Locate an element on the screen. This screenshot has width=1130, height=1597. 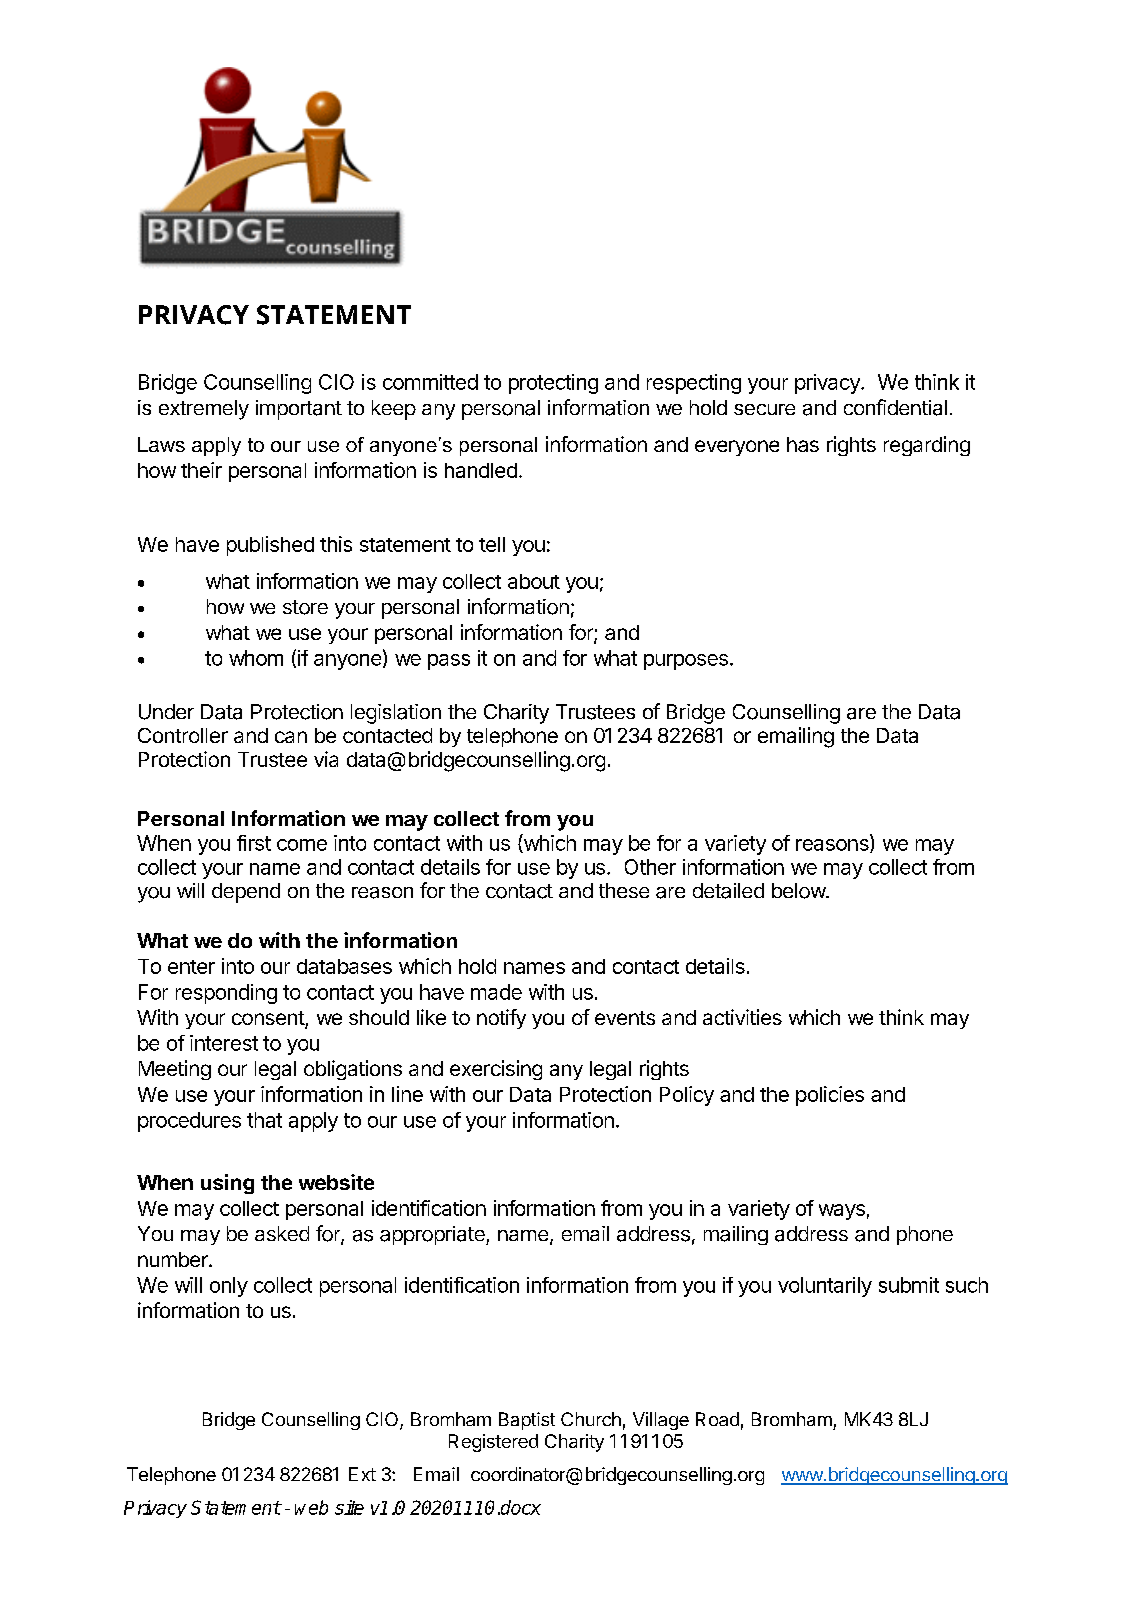
confidential is located at coordinates (895, 407).
